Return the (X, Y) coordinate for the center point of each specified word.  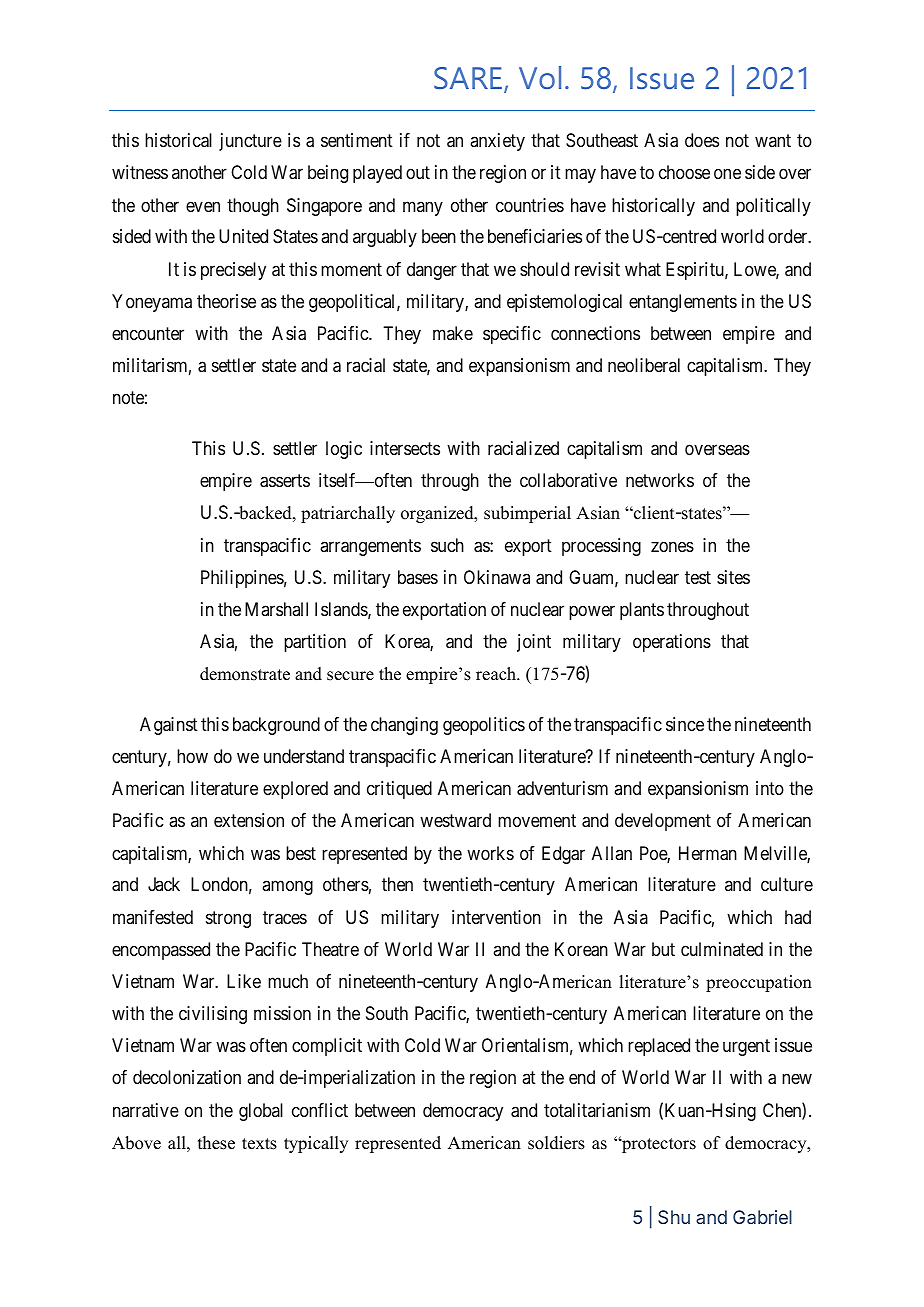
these (216, 1143)
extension (249, 820)
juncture (250, 142)
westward (455, 820)
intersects (405, 448)
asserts (285, 481)
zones (672, 546)
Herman (708, 853)
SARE (469, 79)
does (702, 140)
